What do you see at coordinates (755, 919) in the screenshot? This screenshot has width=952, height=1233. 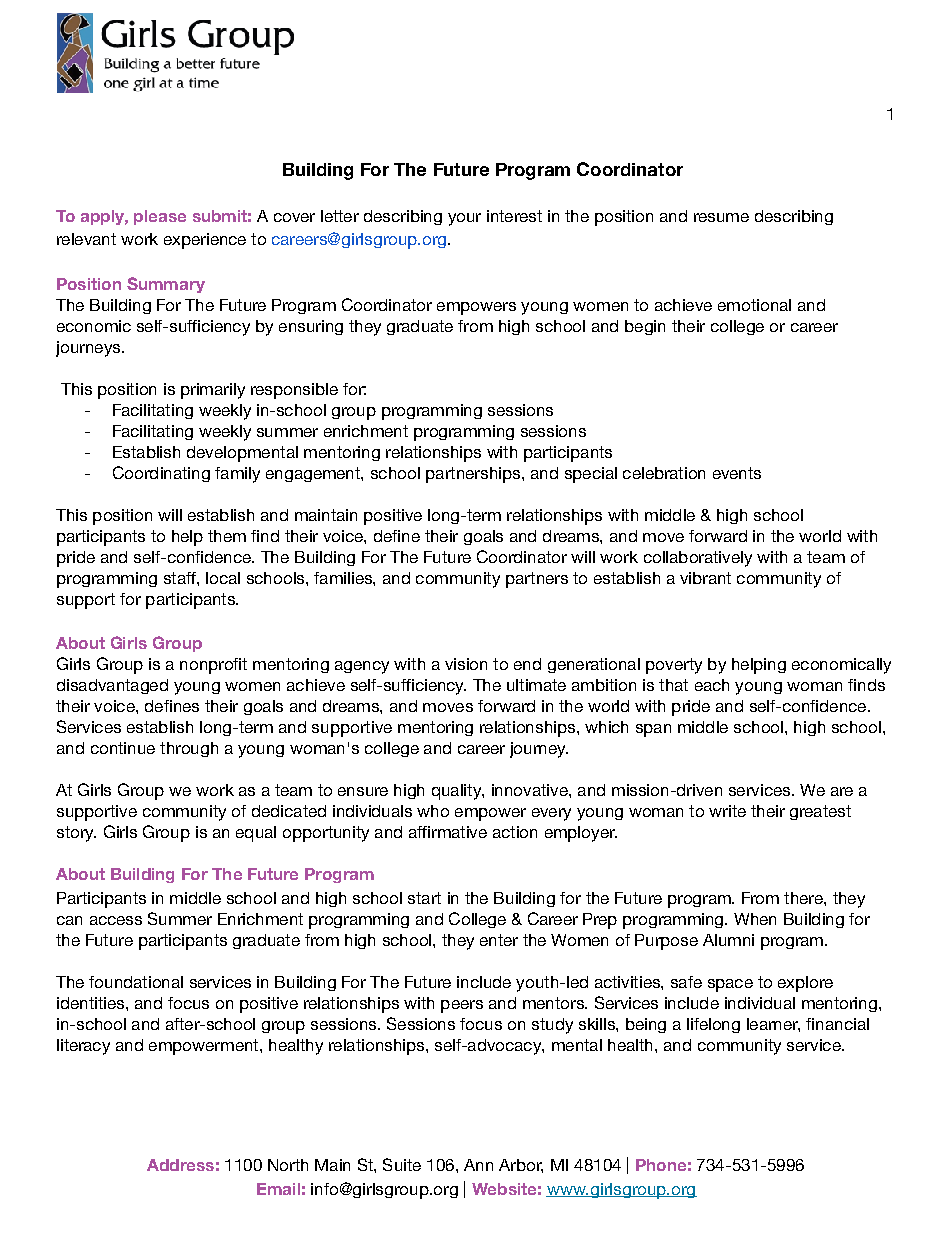 I see `When` at bounding box center [755, 919].
